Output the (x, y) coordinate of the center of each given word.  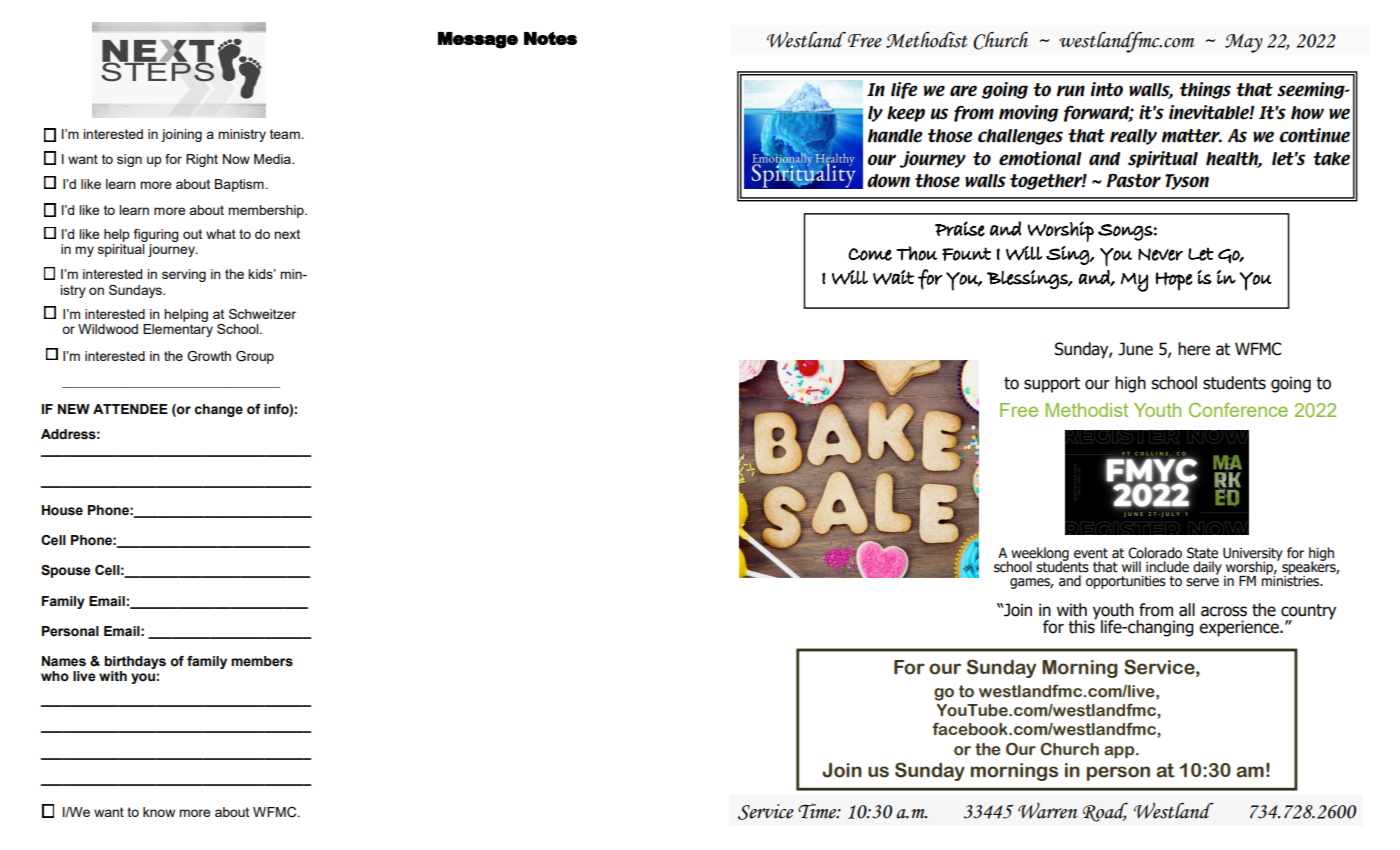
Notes (550, 38)
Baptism (240, 185)
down (888, 181)
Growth (209, 356)
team (286, 134)
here (1194, 349)
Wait (893, 277)
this (1082, 626)
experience (1240, 628)
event (1091, 553)
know (159, 812)
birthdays (135, 662)
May (1244, 43)
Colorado (1155, 553)
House (62, 510)
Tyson (1187, 182)
